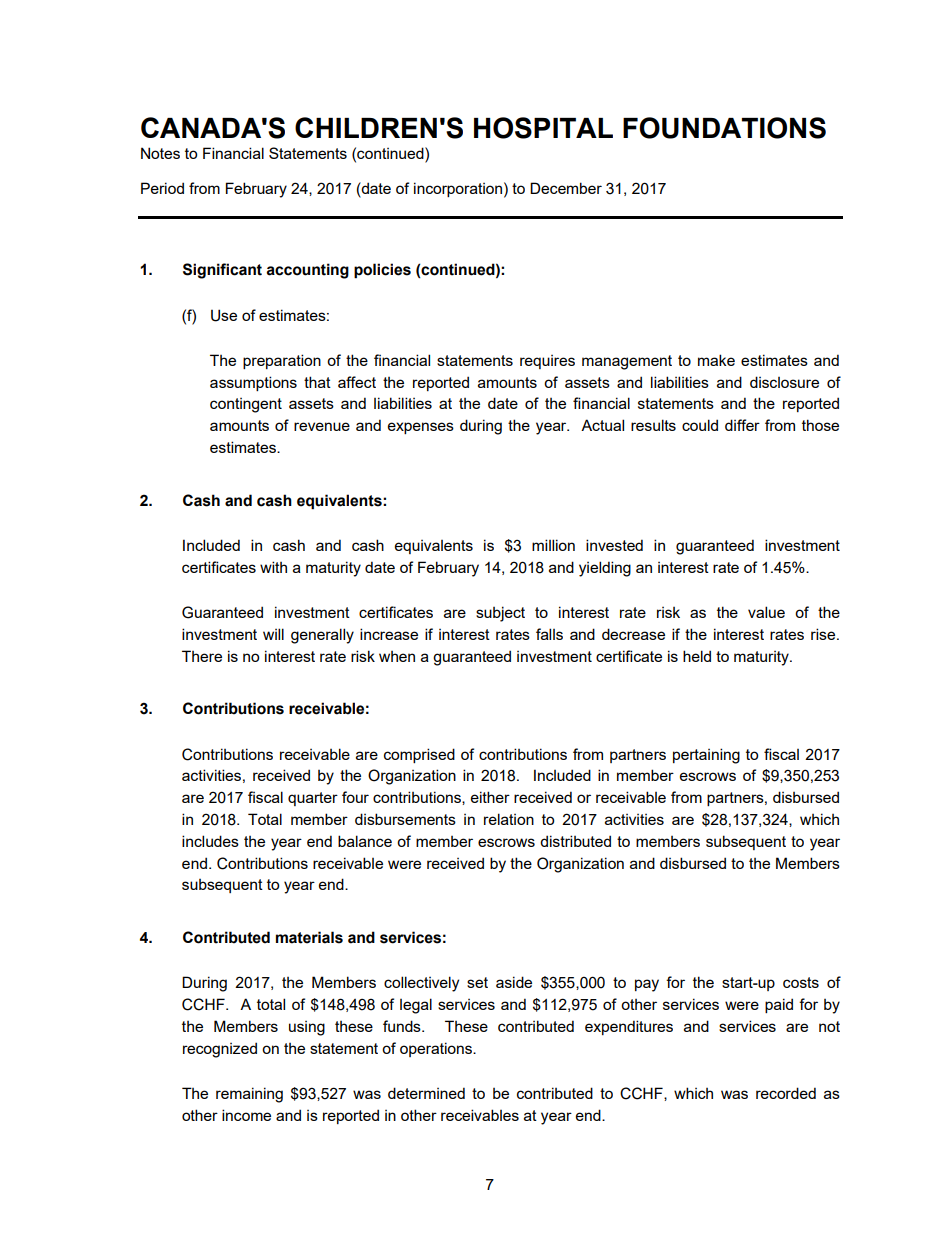 Image resolution: width=952 pixels, height=1233 pixels. I want to click on recorded, so click(786, 1093).
